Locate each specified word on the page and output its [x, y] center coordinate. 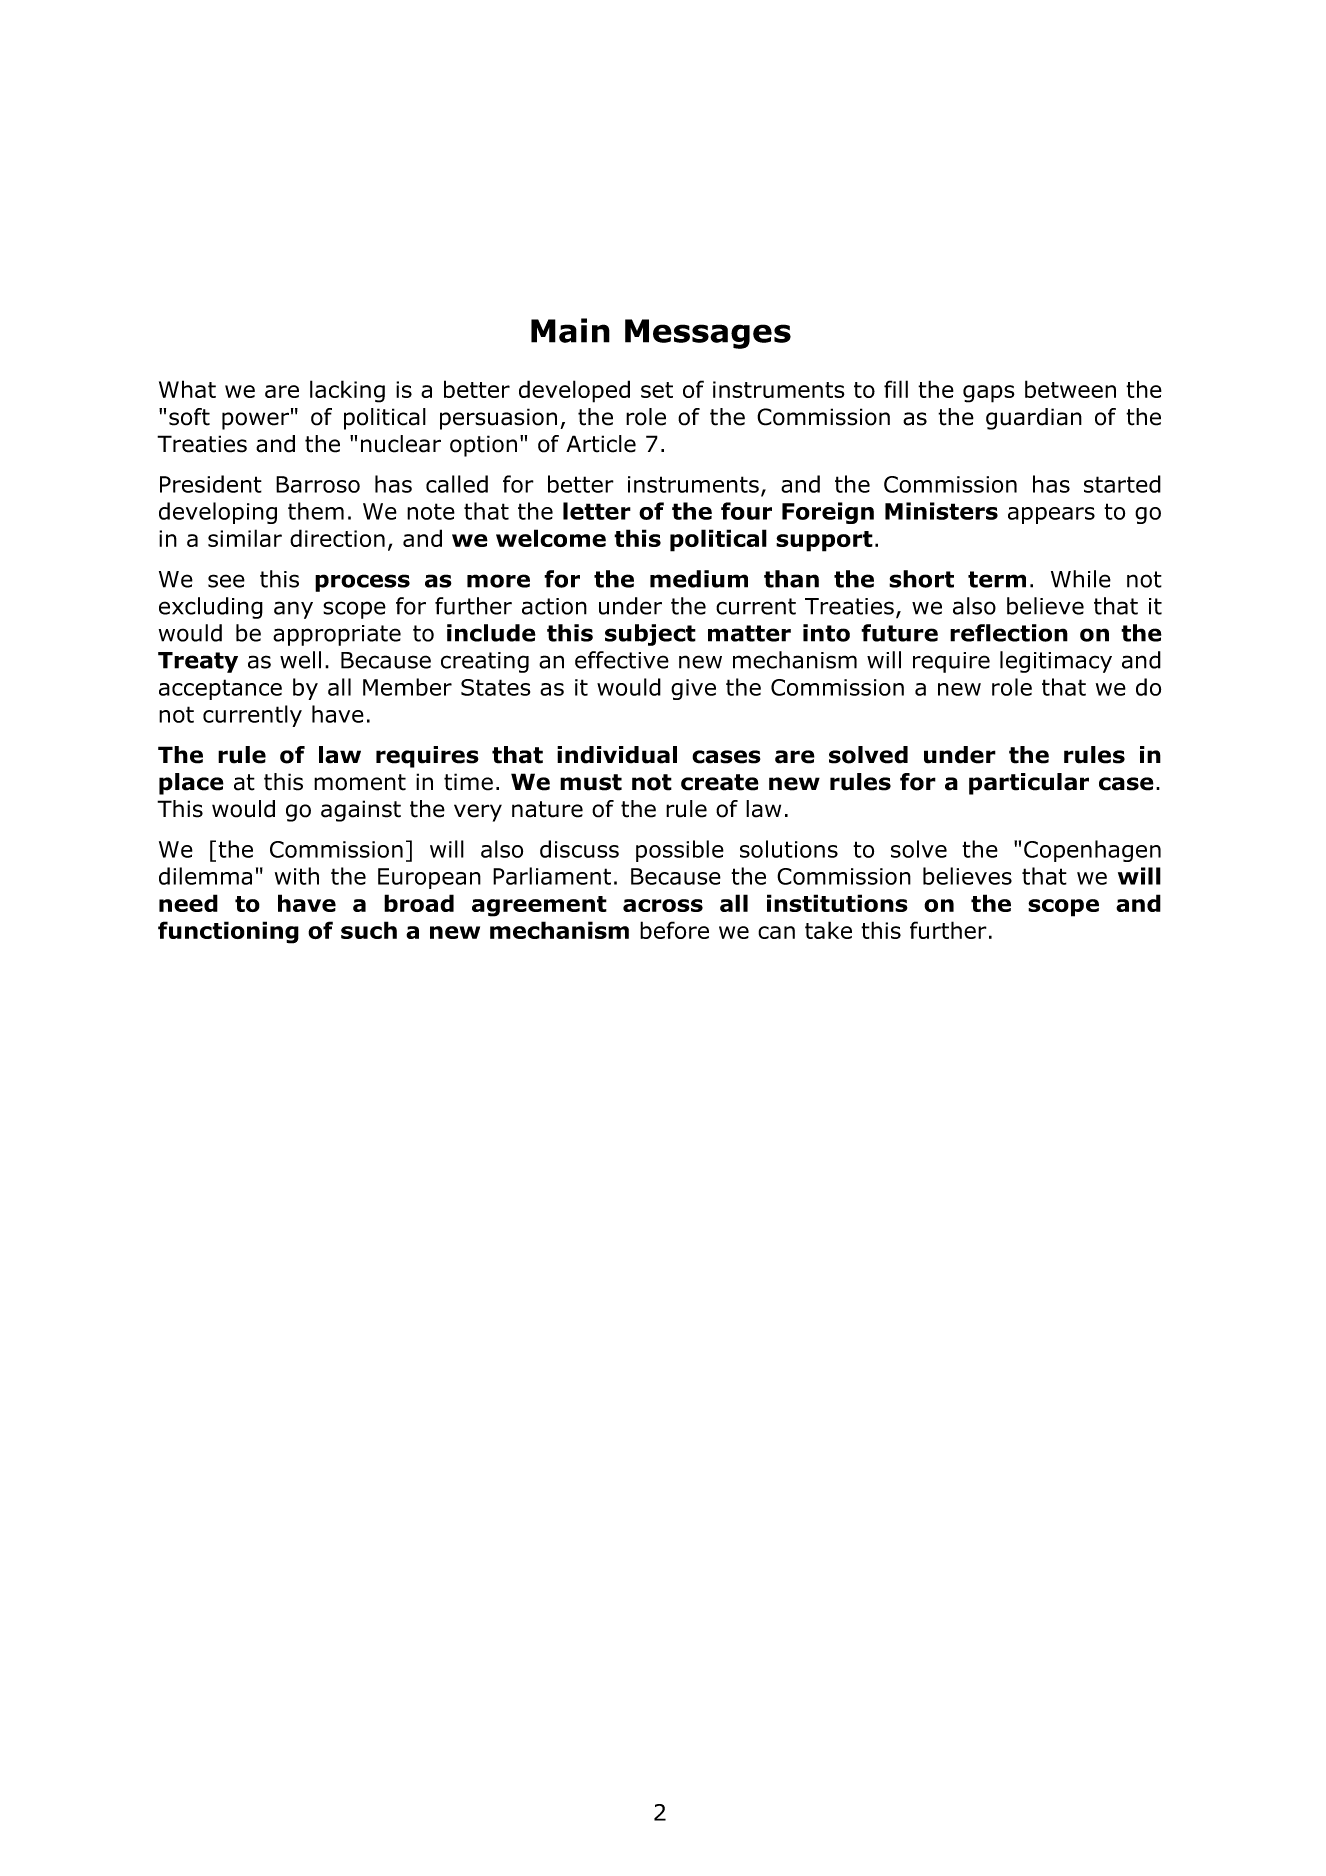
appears [1051, 515]
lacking [347, 391]
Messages [708, 334]
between [1070, 389]
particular [1029, 784]
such [369, 930]
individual [617, 755]
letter [597, 511]
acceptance [220, 689]
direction [337, 538]
